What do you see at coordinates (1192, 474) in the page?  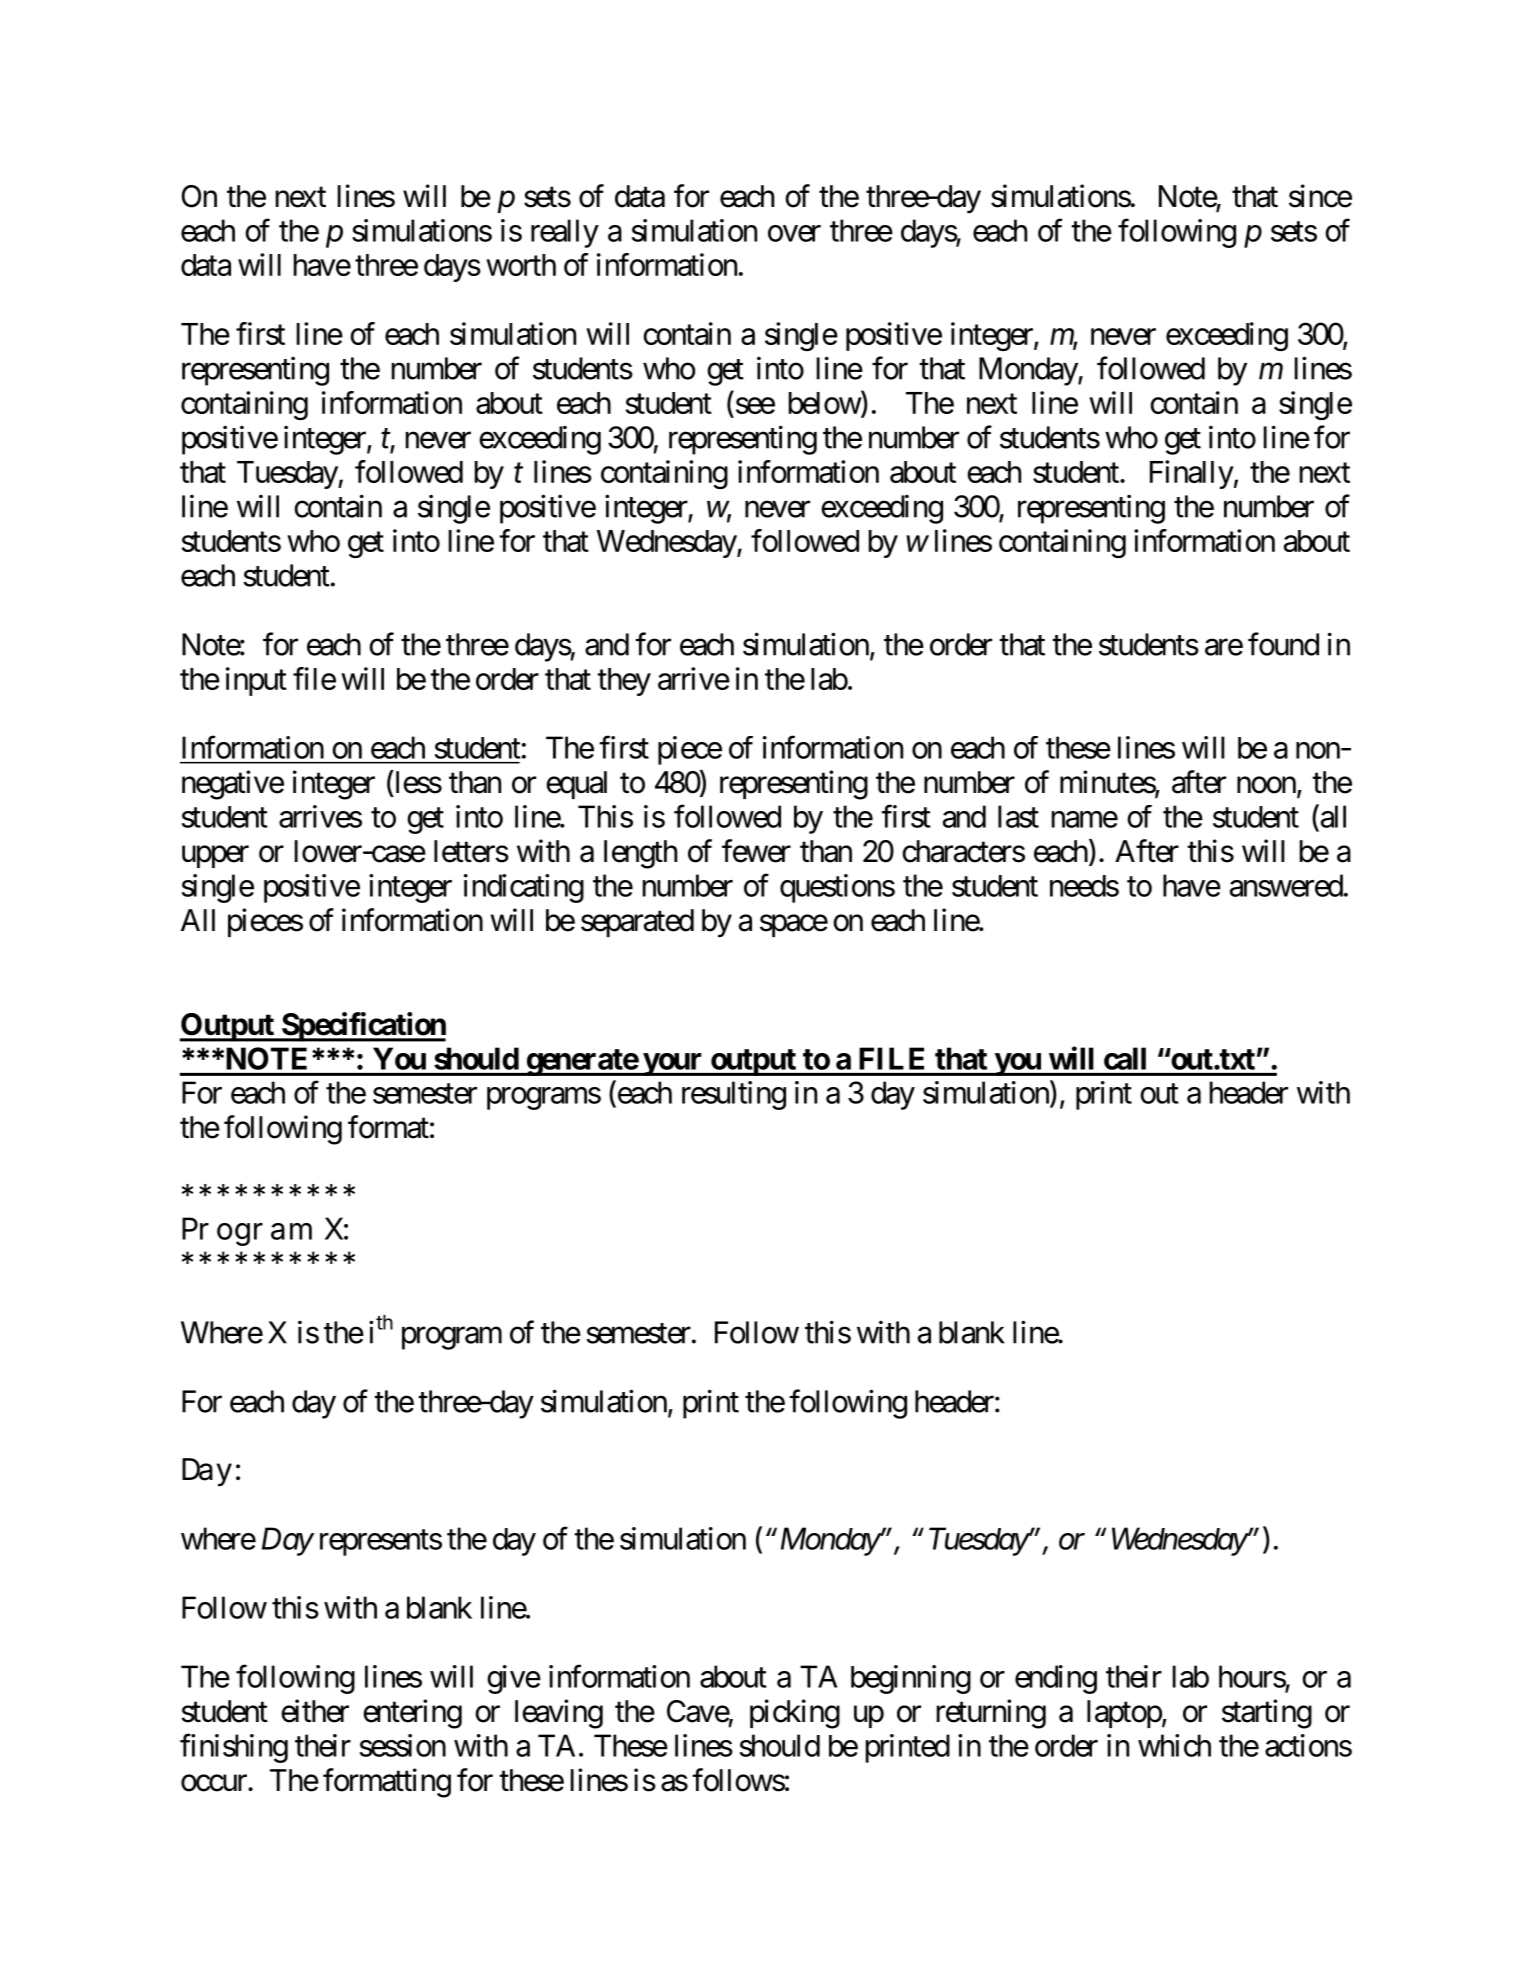 I see `Finally` at bounding box center [1192, 474].
